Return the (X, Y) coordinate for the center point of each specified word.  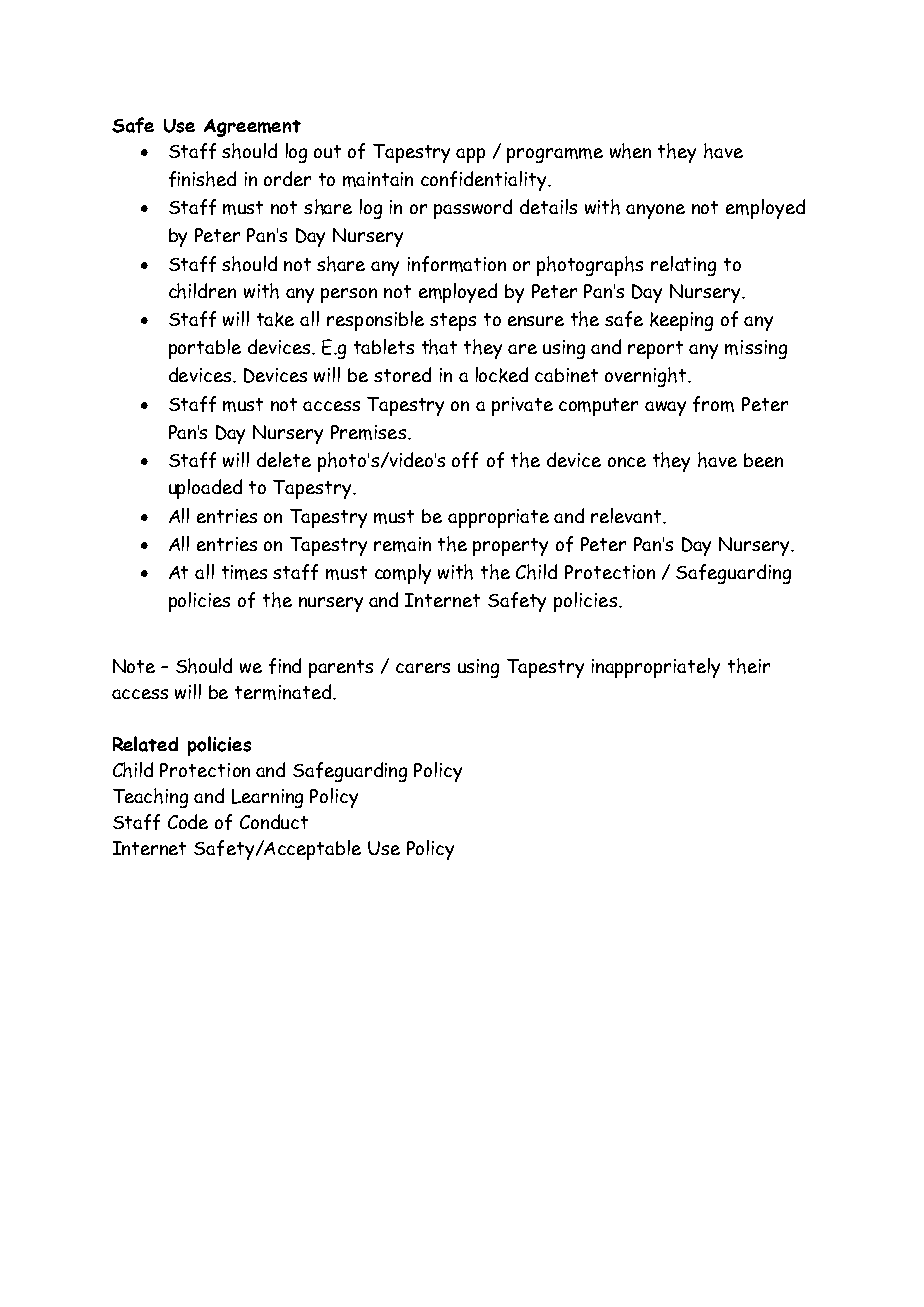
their (749, 666)
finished (202, 179)
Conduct (274, 821)
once (627, 462)
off (465, 460)
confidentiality (485, 181)
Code (188, 821)
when (630, 151)
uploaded (205, 489)
